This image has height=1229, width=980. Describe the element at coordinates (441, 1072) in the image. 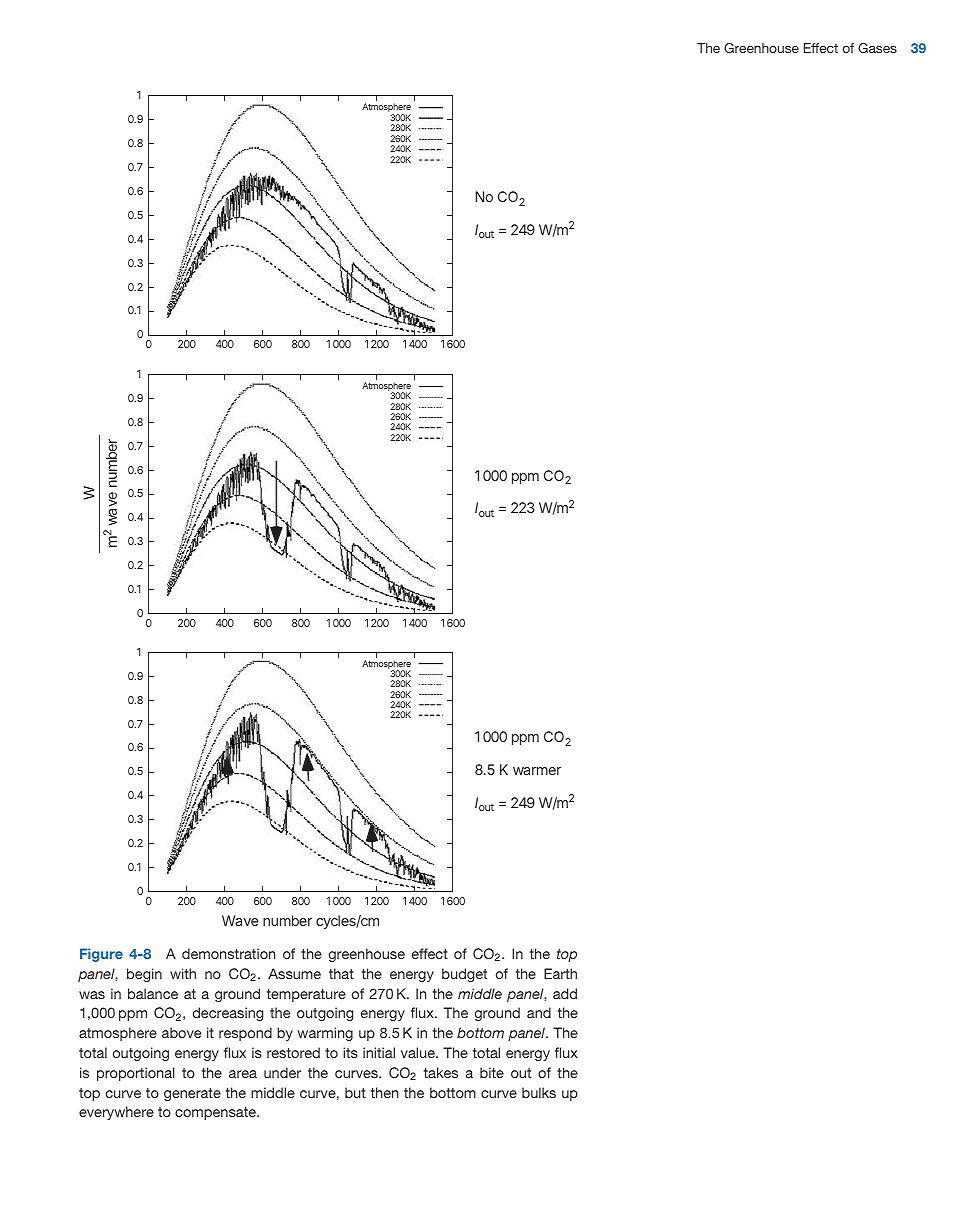

I see `takes` at that location.
